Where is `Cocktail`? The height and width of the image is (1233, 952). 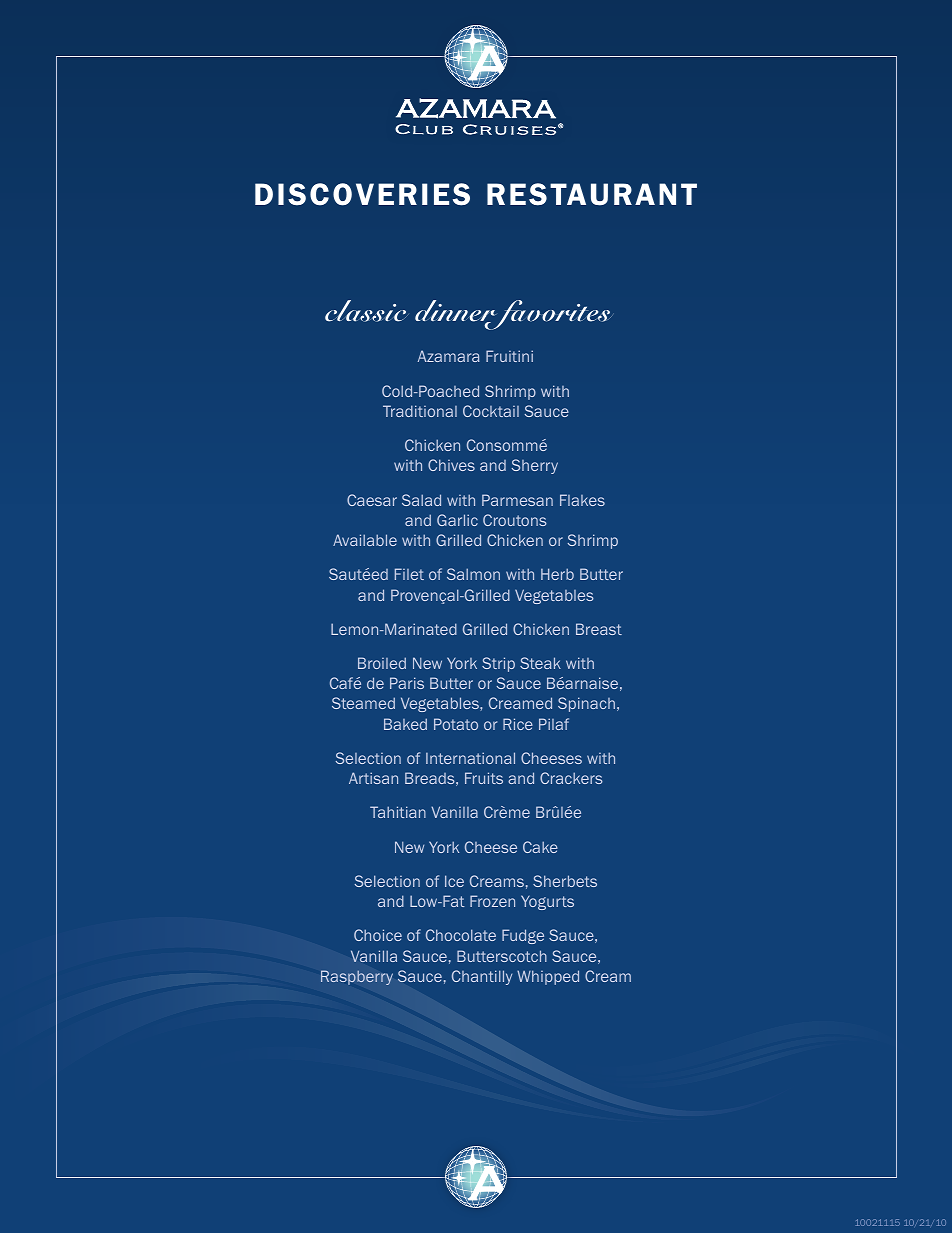
Cocktail is located at coordinates (491, 411).
